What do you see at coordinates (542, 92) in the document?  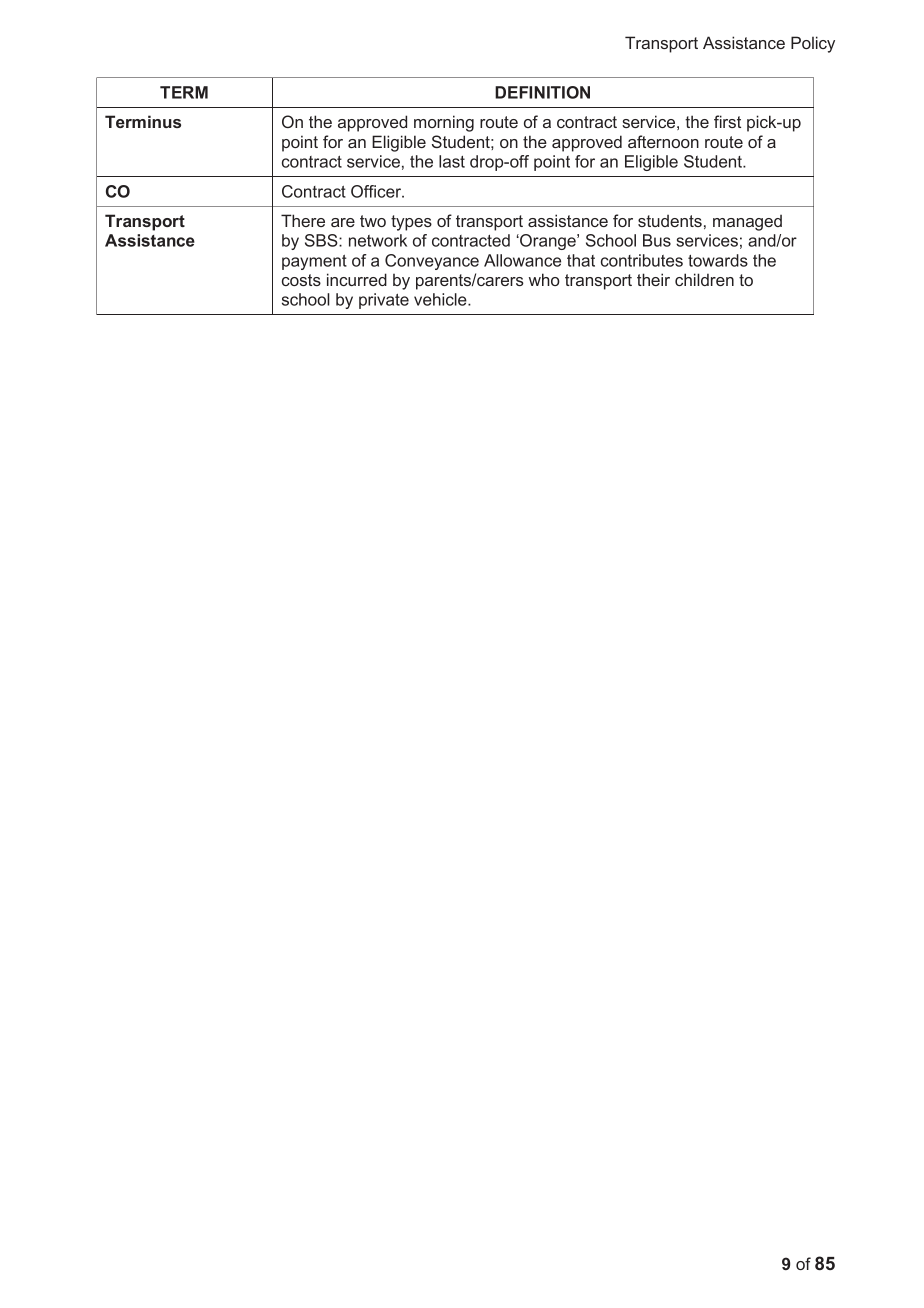 I see `DEFINITION` at bounding box center [542, 92].
